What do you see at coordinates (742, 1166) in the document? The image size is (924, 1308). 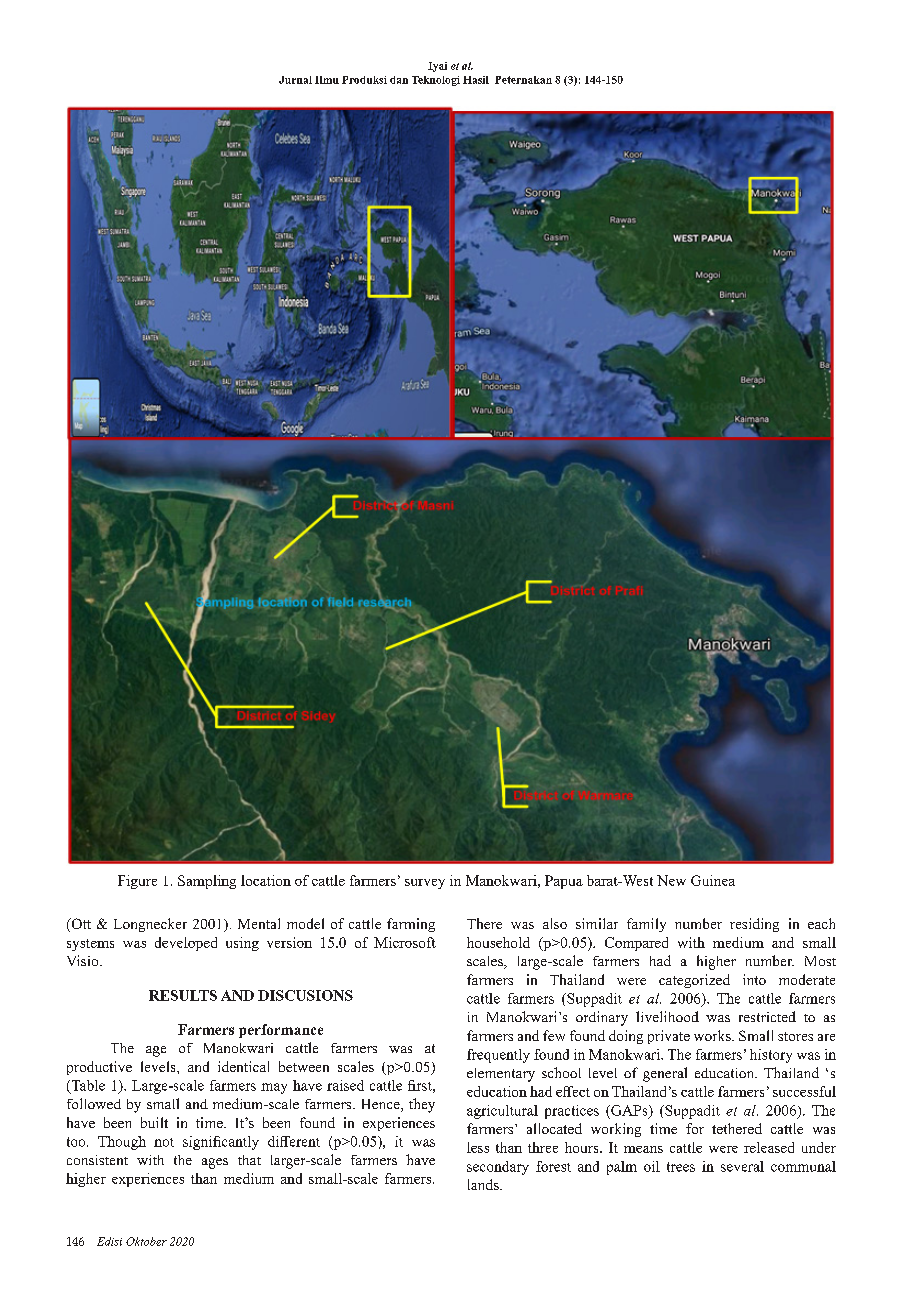 I see `several` at bounding box center [742, 1166].
